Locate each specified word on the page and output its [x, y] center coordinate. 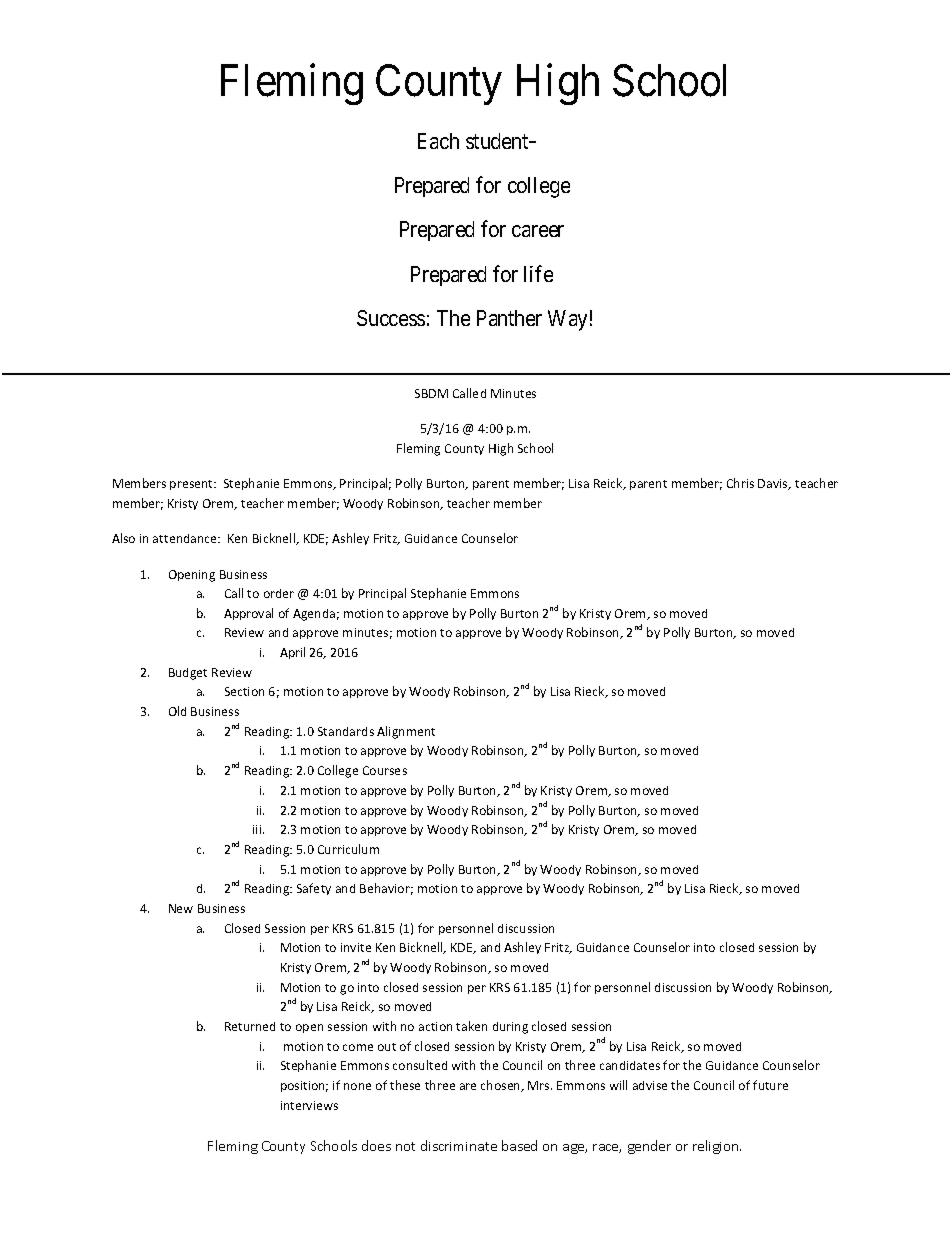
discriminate [459, 1145]
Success [391, 318]
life [538, 273]
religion [717, 1147]
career [538, 231]
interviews [309, 1105]
